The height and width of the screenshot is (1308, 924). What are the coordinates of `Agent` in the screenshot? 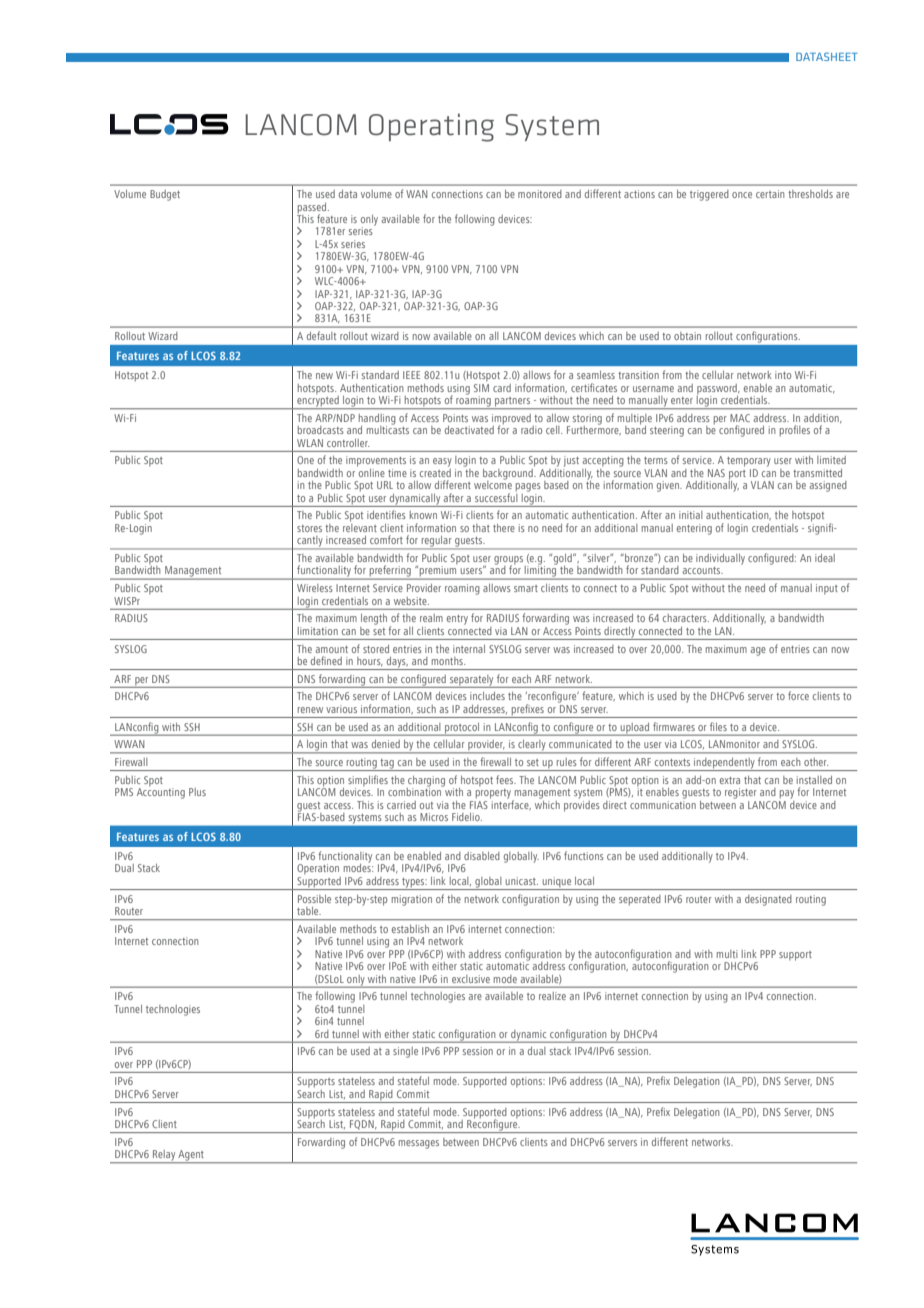 It's located at (191, 1156).
